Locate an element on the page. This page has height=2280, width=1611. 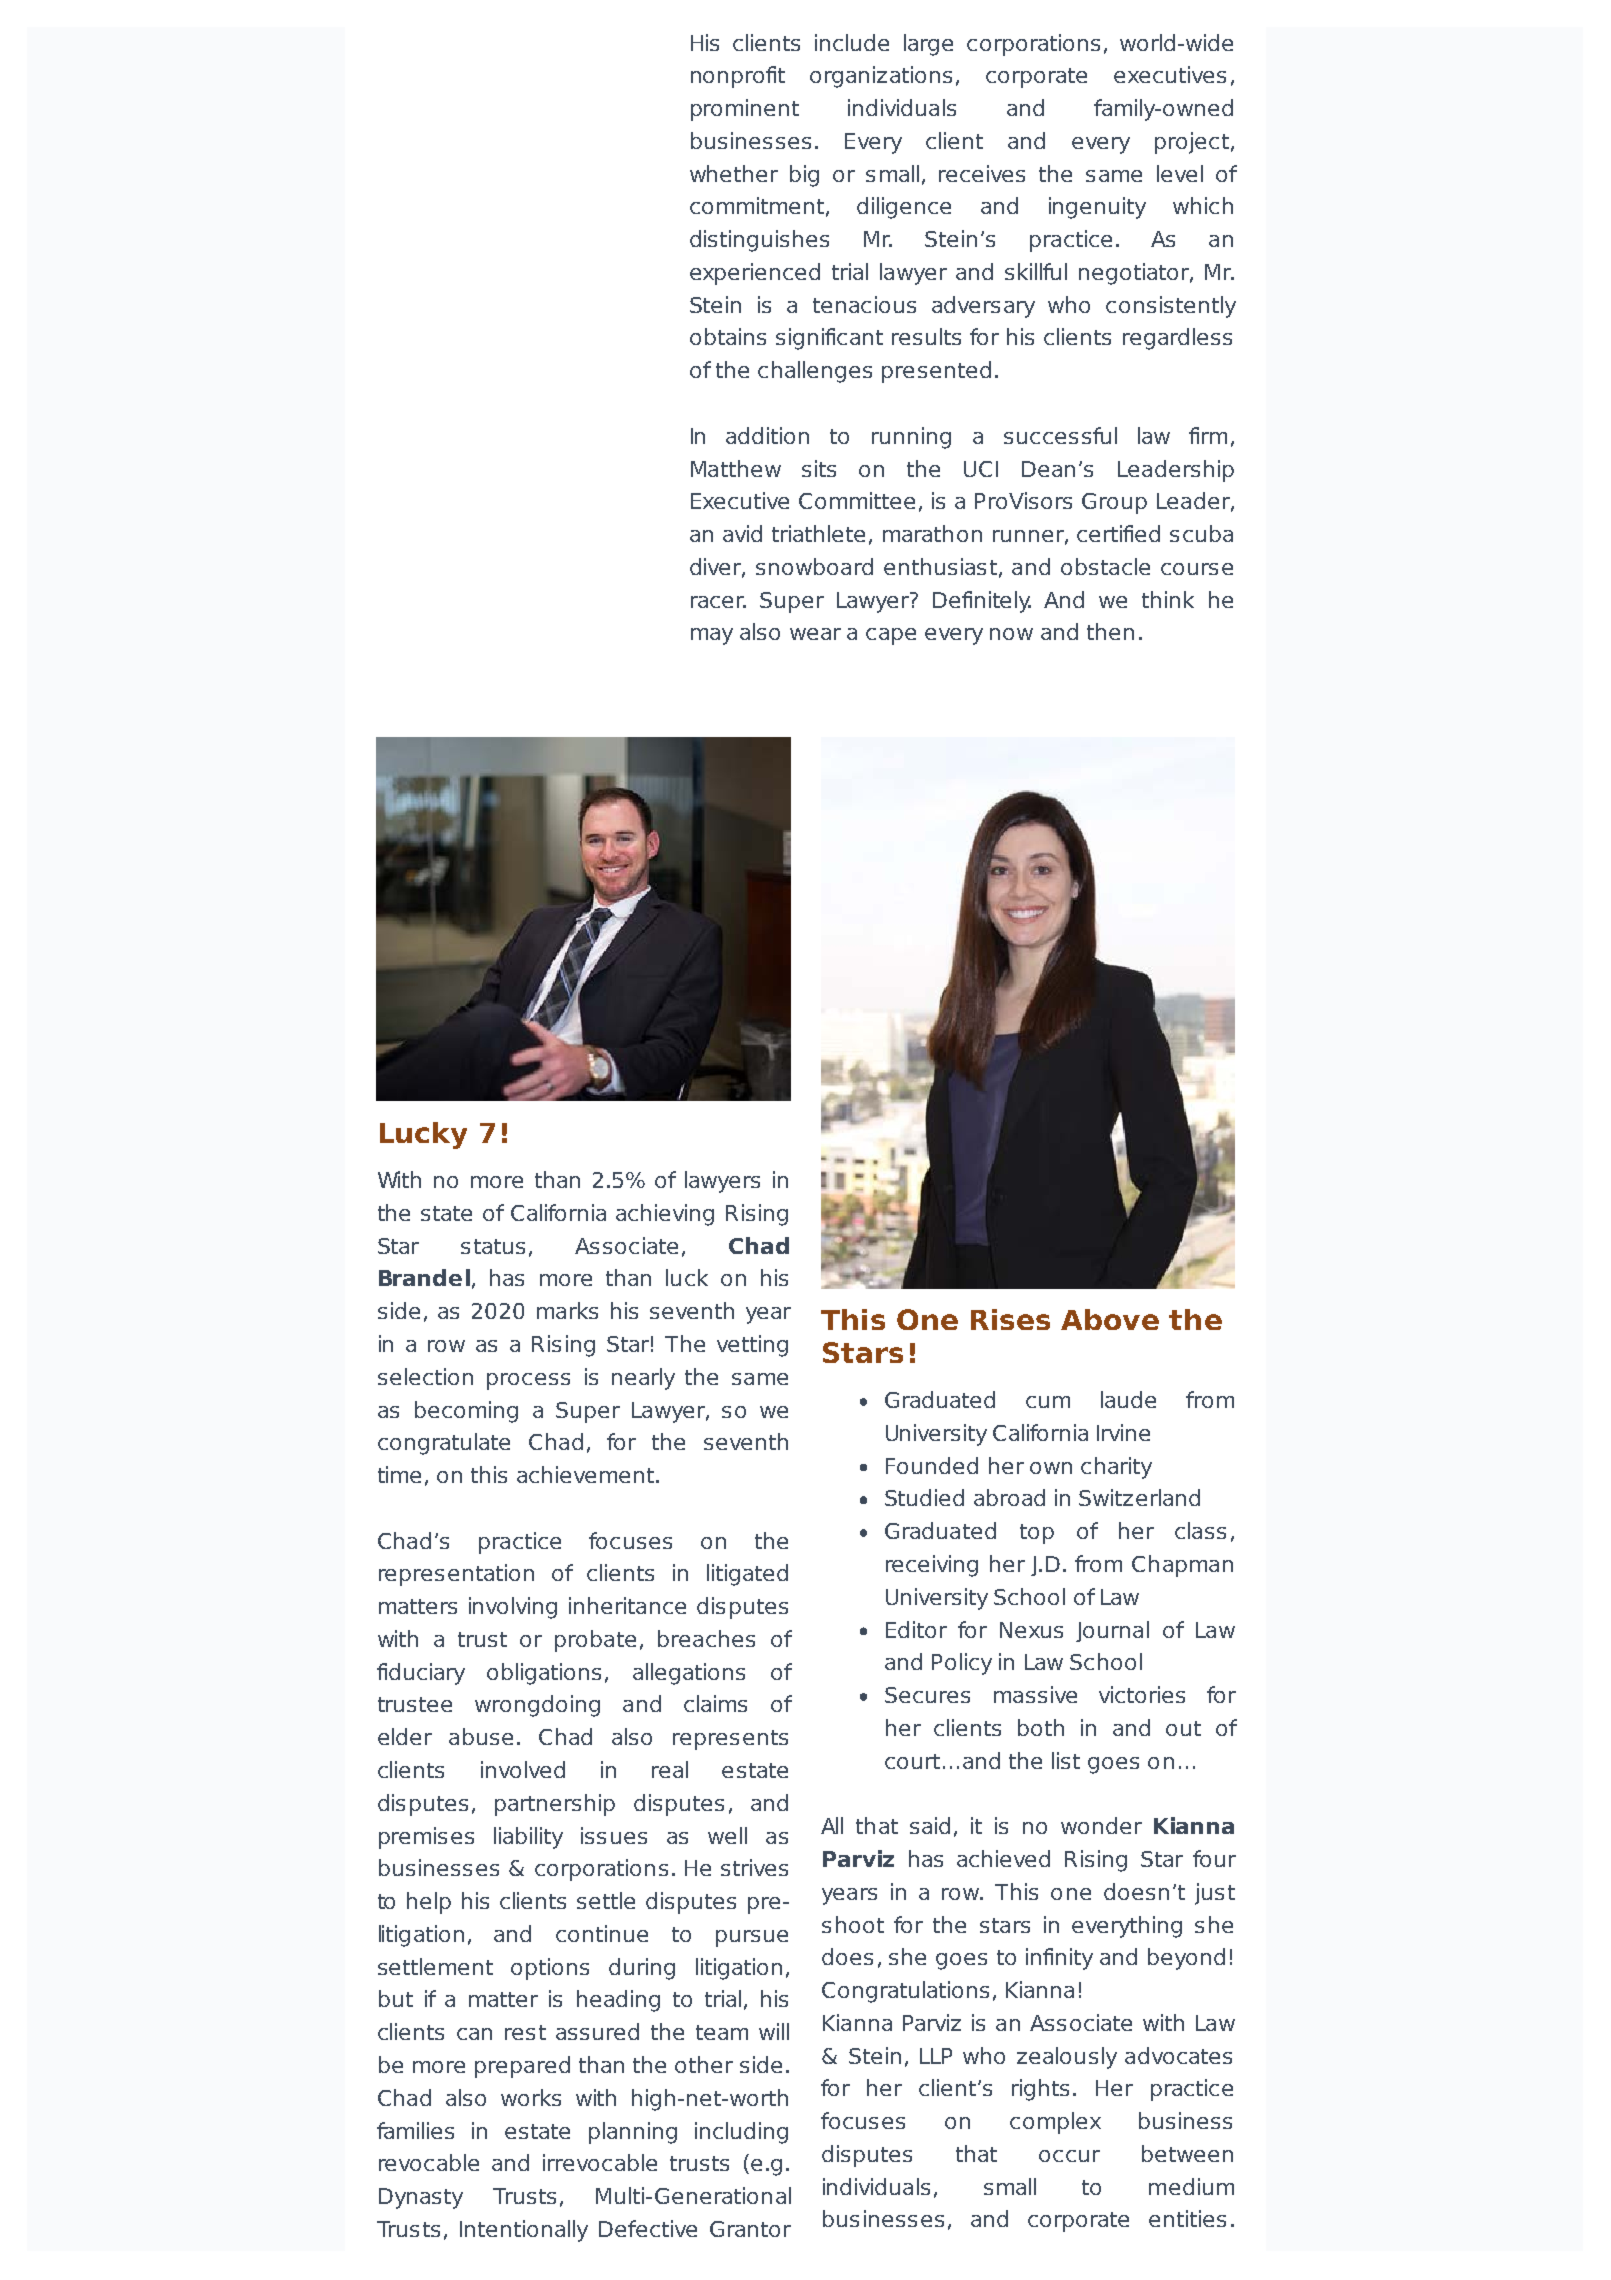
achieving is located at coordinates (665, 1215).
